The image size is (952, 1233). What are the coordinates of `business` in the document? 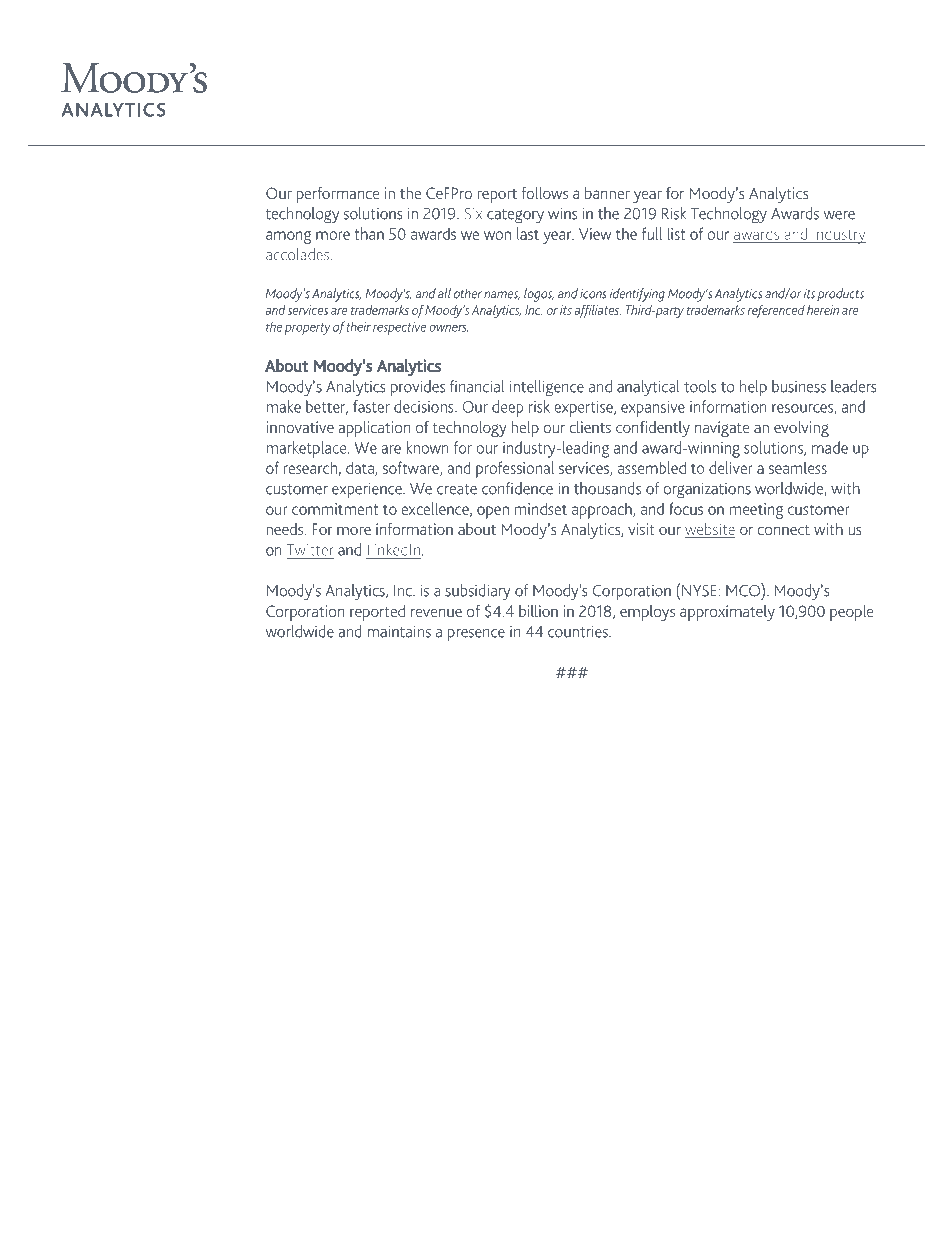 It's located at (799, 386).
